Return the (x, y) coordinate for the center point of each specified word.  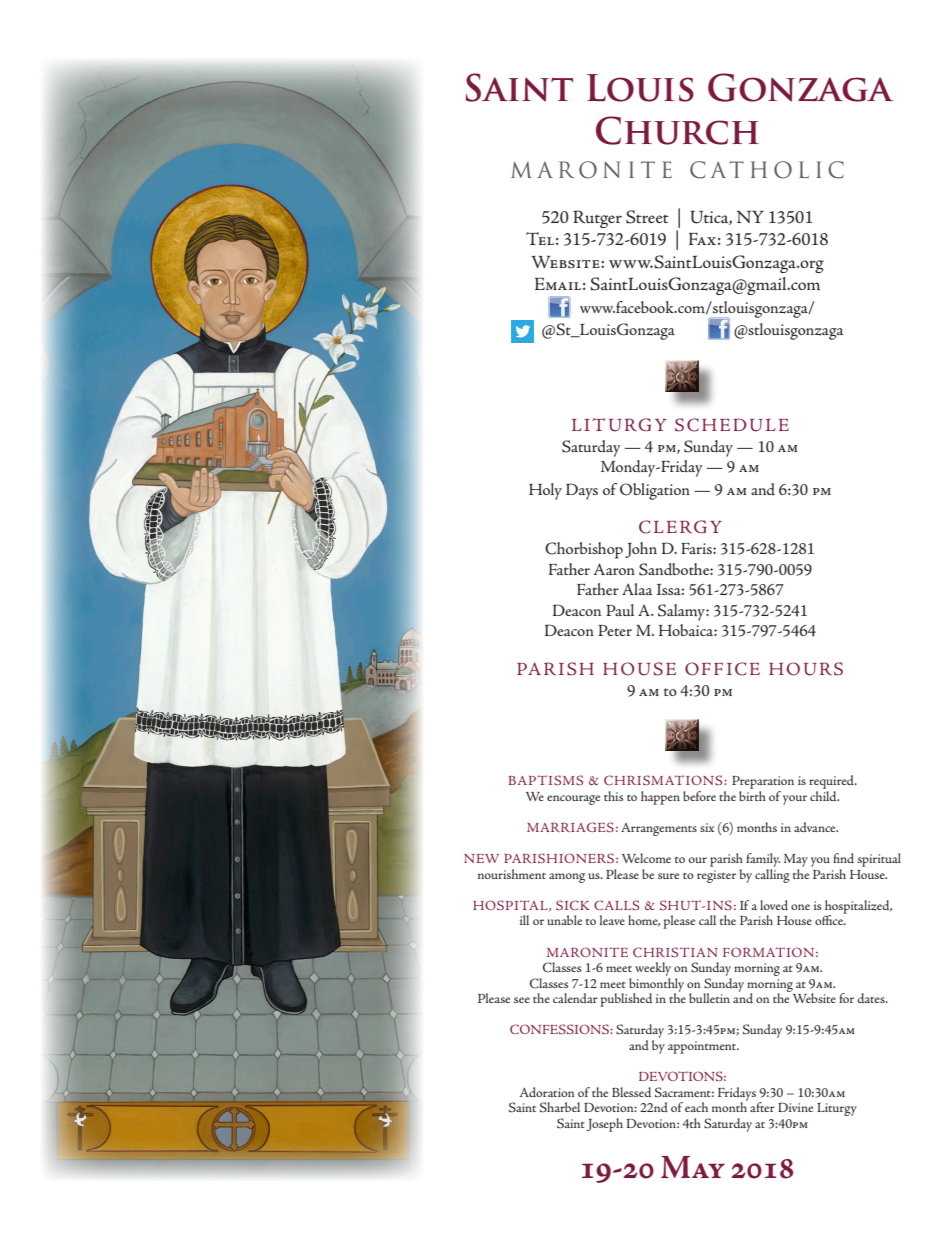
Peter (615, 630)
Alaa (637, 589)
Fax (702, 239)
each (696, 1107)
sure (668, 876)
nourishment (512, 874)
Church (677, 130)
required (832, 782)
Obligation (655, 491)
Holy (545, 491)
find (843, 858)
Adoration (547, 1092)
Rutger (597, 219)
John (641, 550)
